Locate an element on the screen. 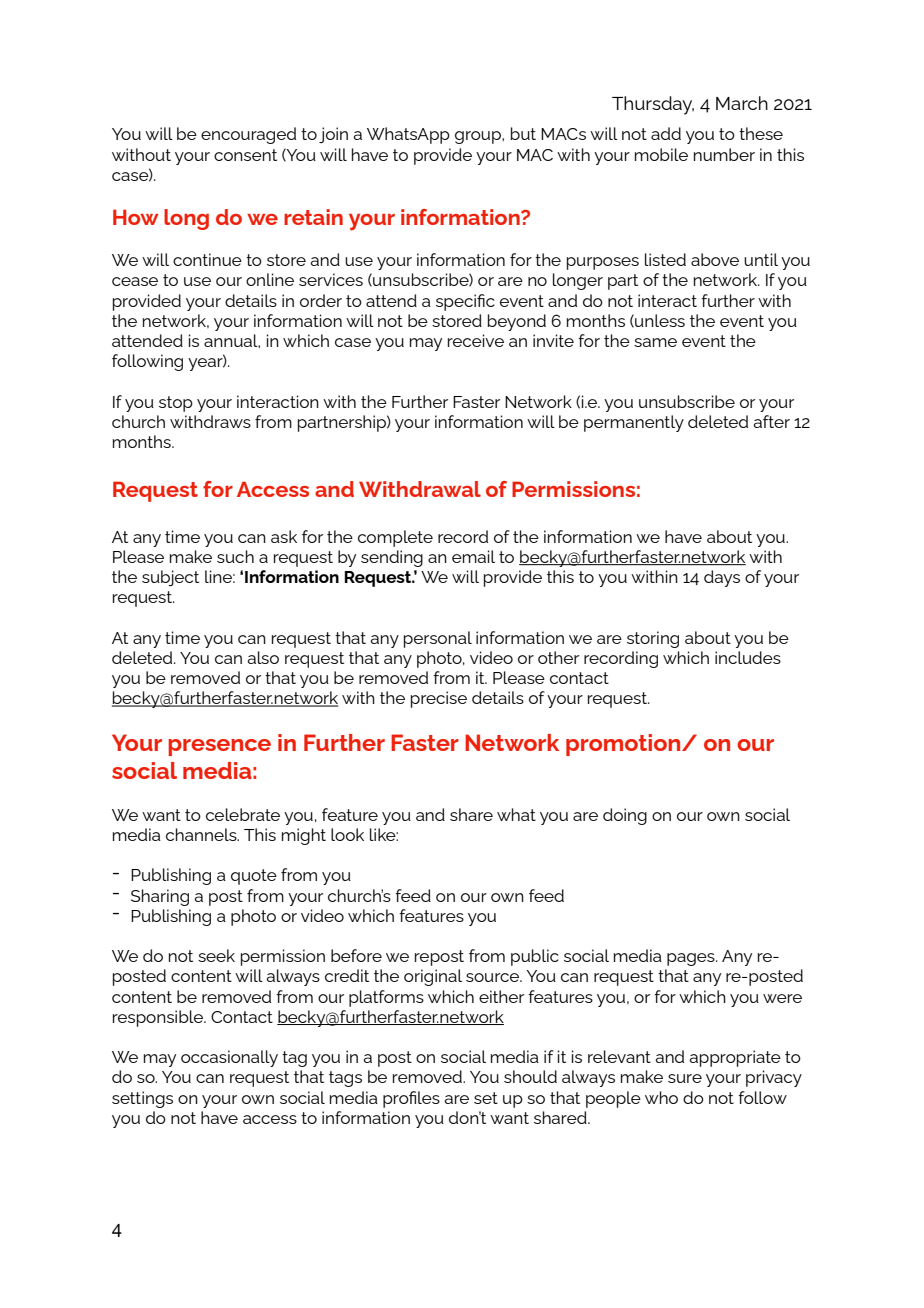 The width and height of the screenshot is (924, 1308). number is located at coordinates (724, 154).
